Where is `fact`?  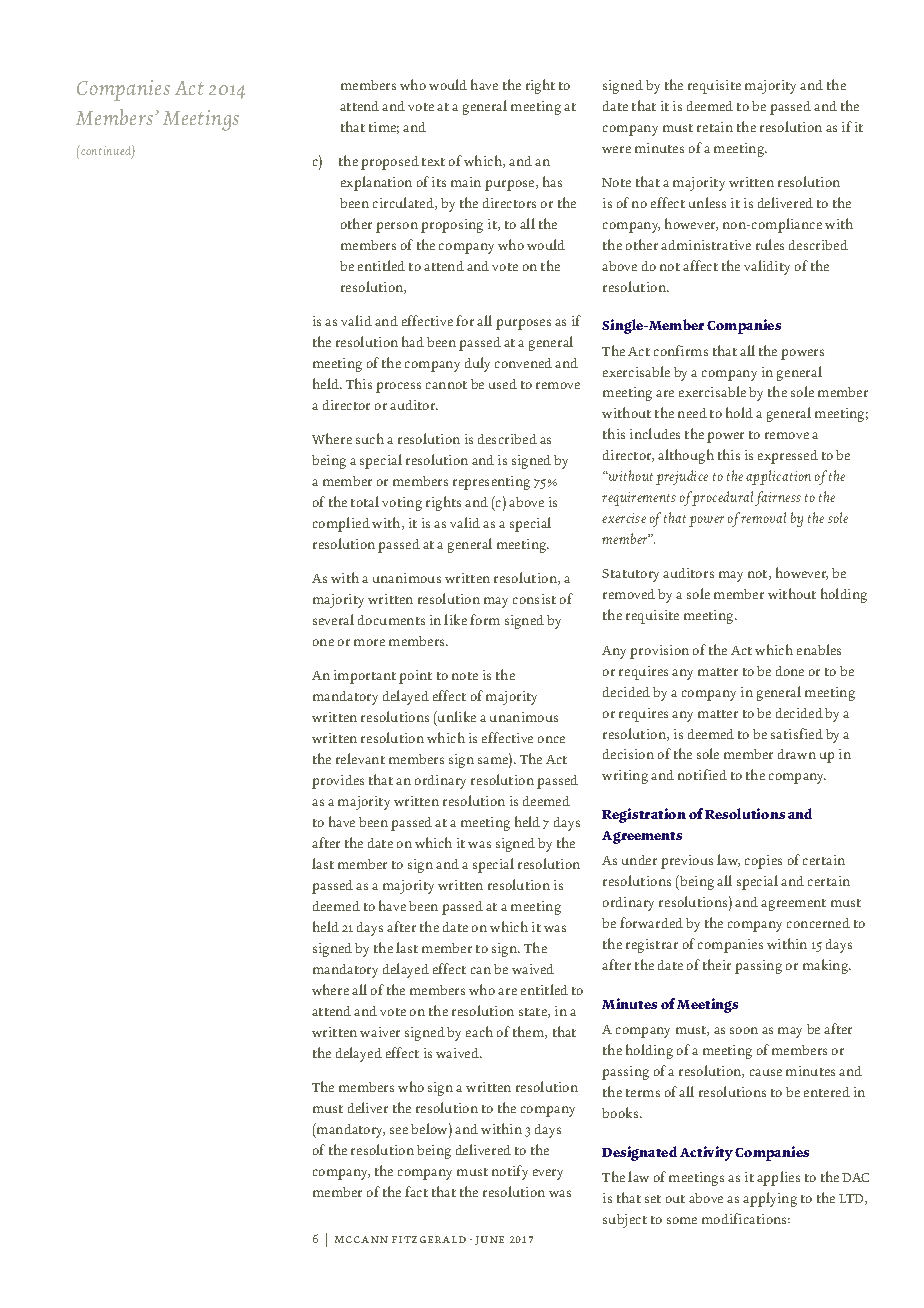 fact is located at coordinates (416, 1191).
